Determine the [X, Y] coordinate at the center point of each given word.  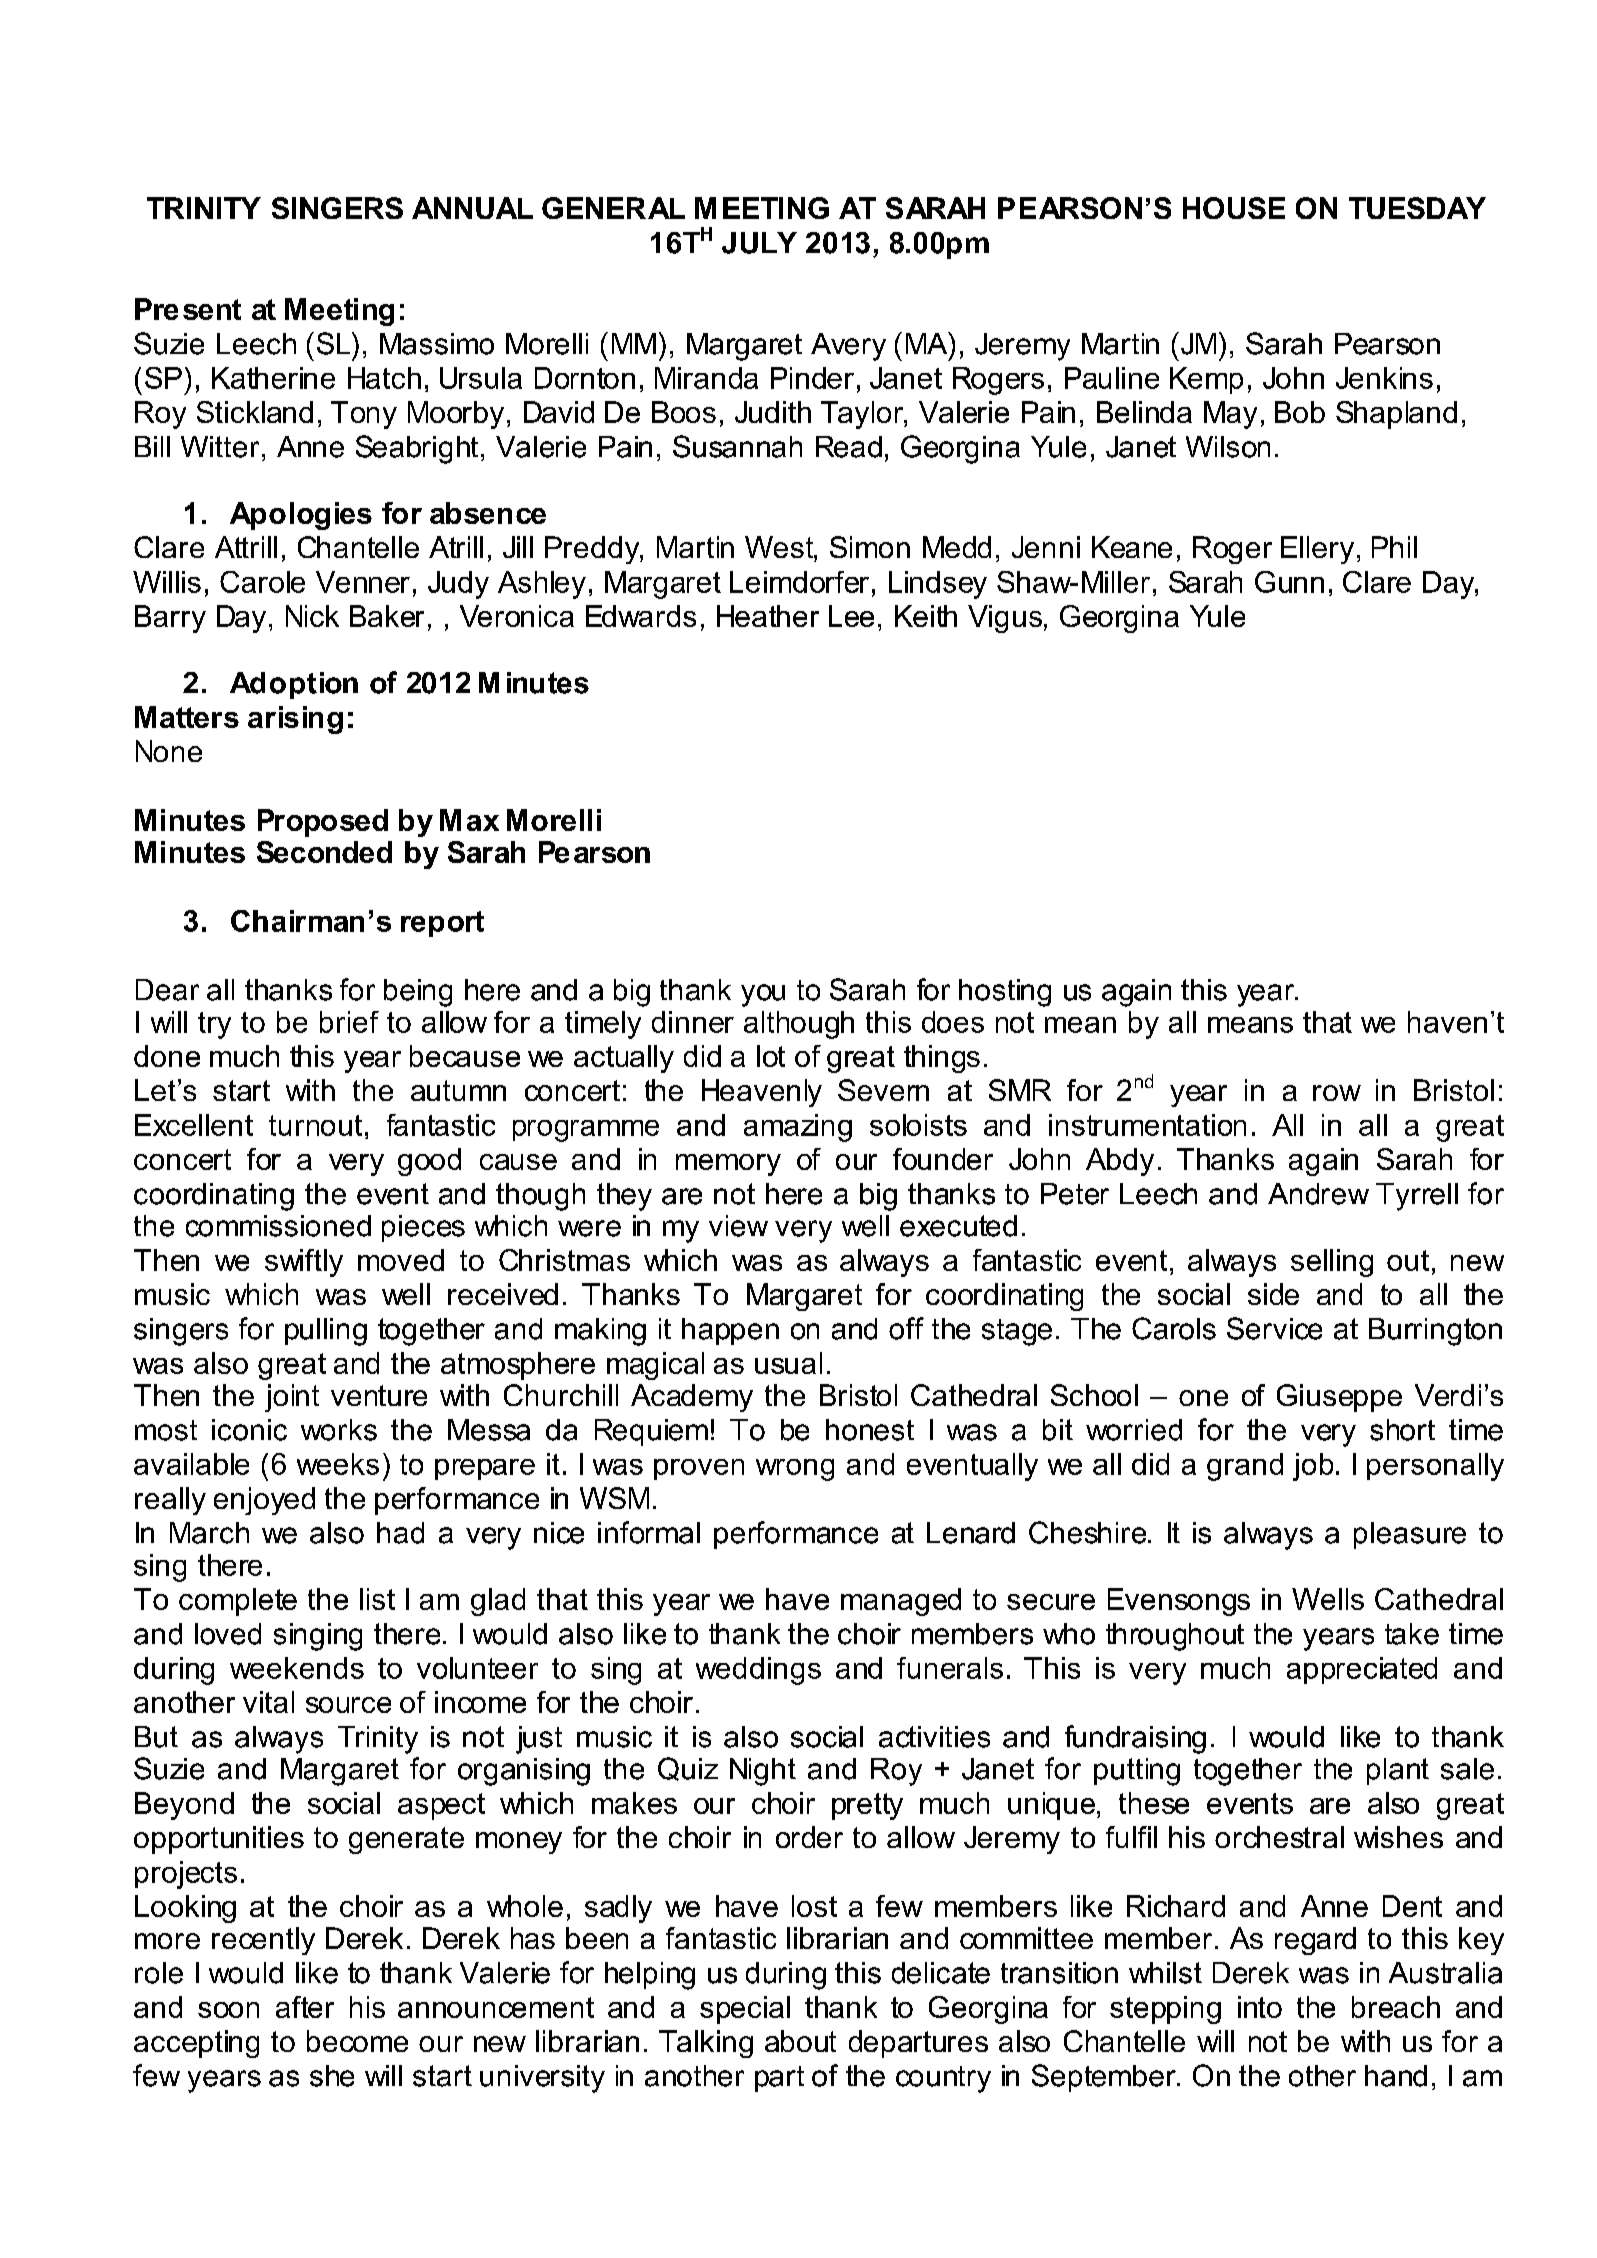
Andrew [1318, 1194]
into [1260, 2007]
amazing [798, 1128]
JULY [759, 243]
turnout [315, 1125]
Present [188, 309]
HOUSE [1234, 208]
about [800, 2041]
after [305, 2007]
